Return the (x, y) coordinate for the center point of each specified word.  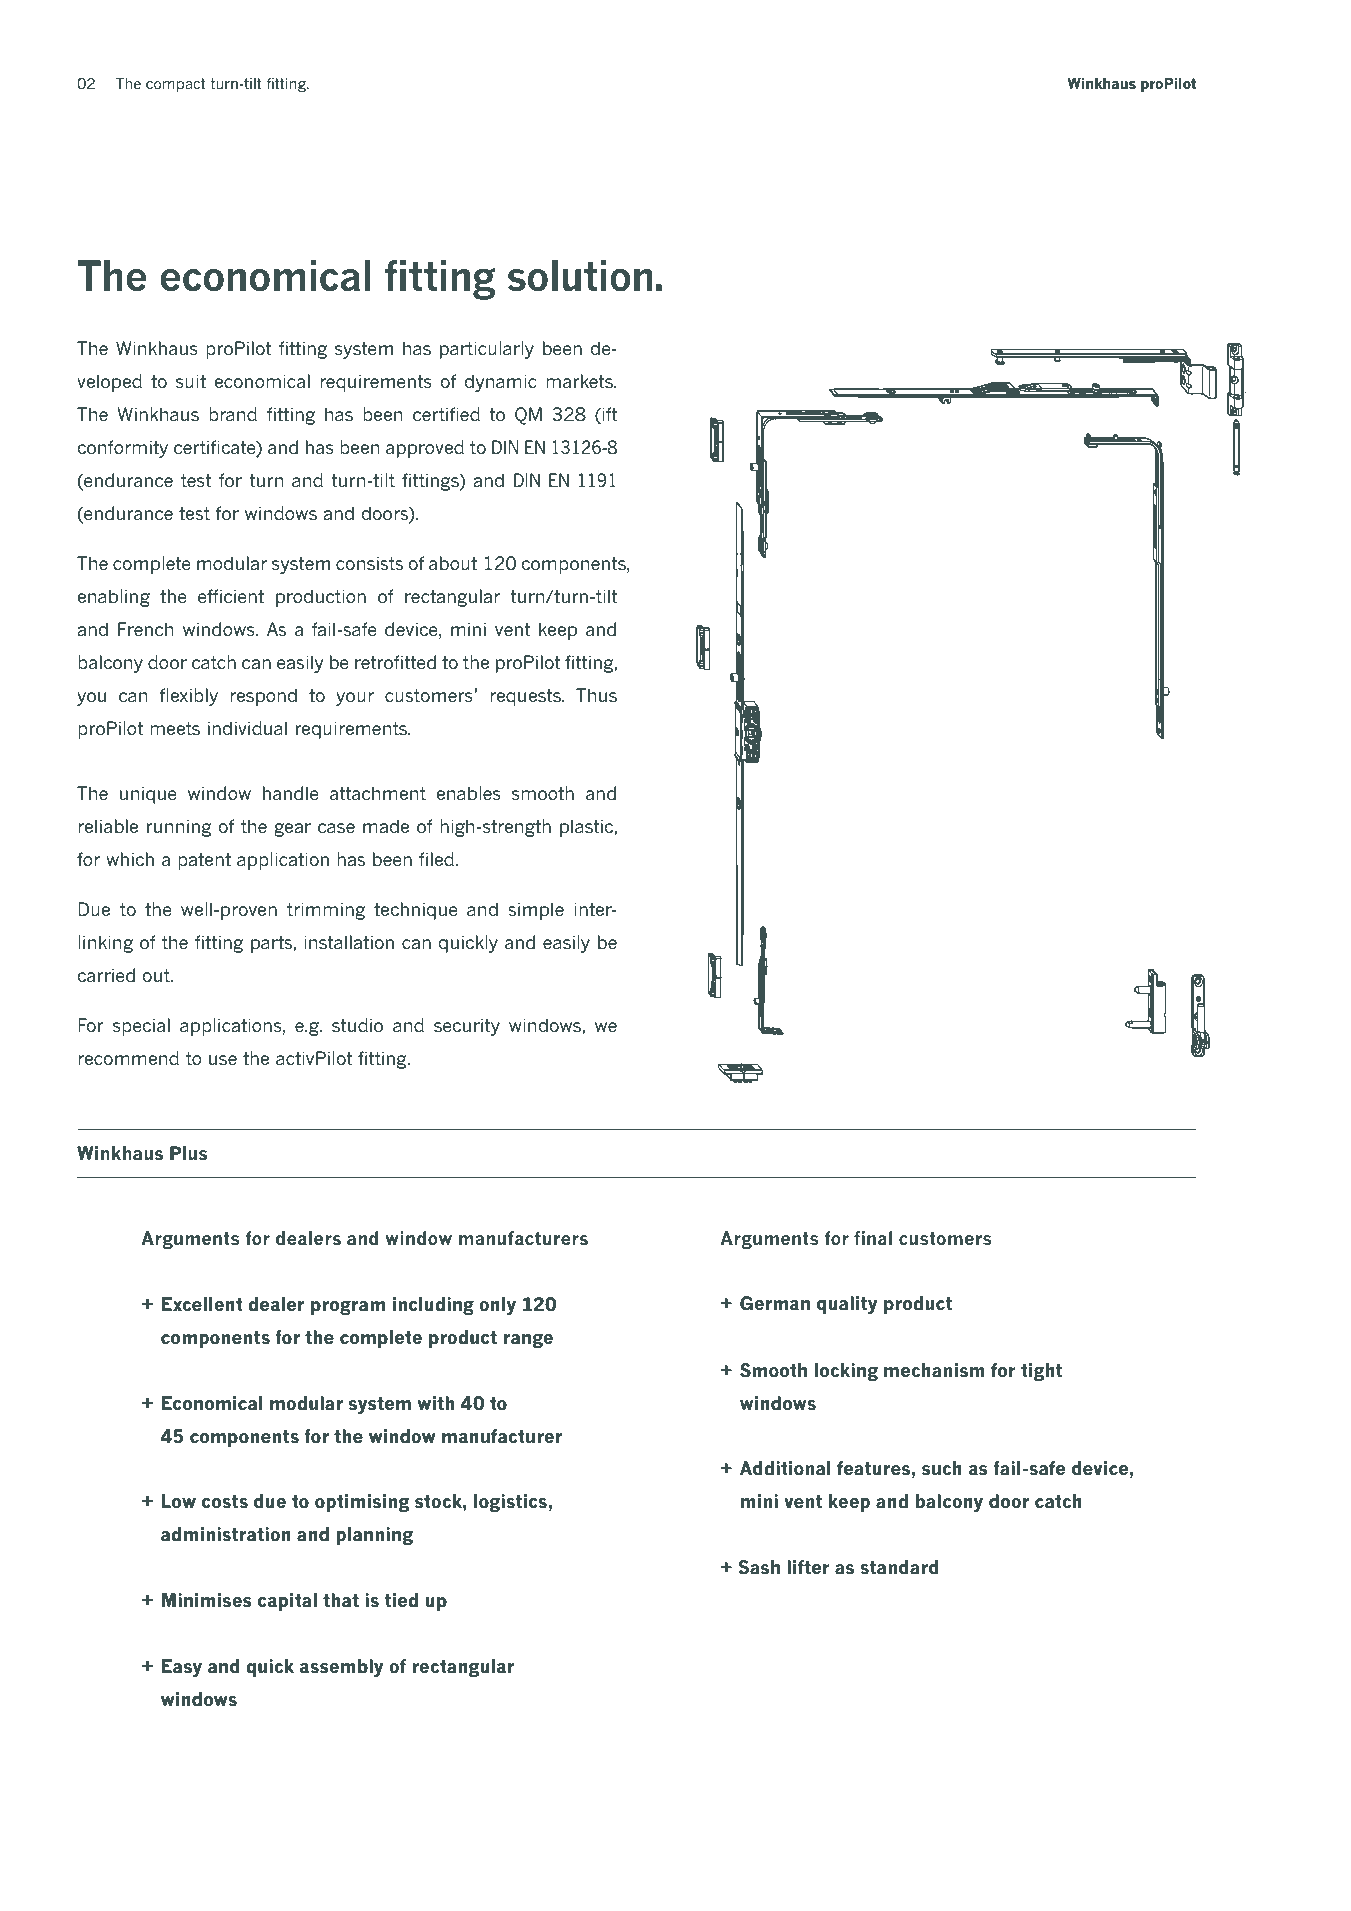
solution (580, 276)
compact (176, 85)
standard (899, 1567)
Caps (896, 711)
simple (536, 911)
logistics (510, 1503)
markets (580, 381)
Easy (182, 1668)
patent (204, 861)
